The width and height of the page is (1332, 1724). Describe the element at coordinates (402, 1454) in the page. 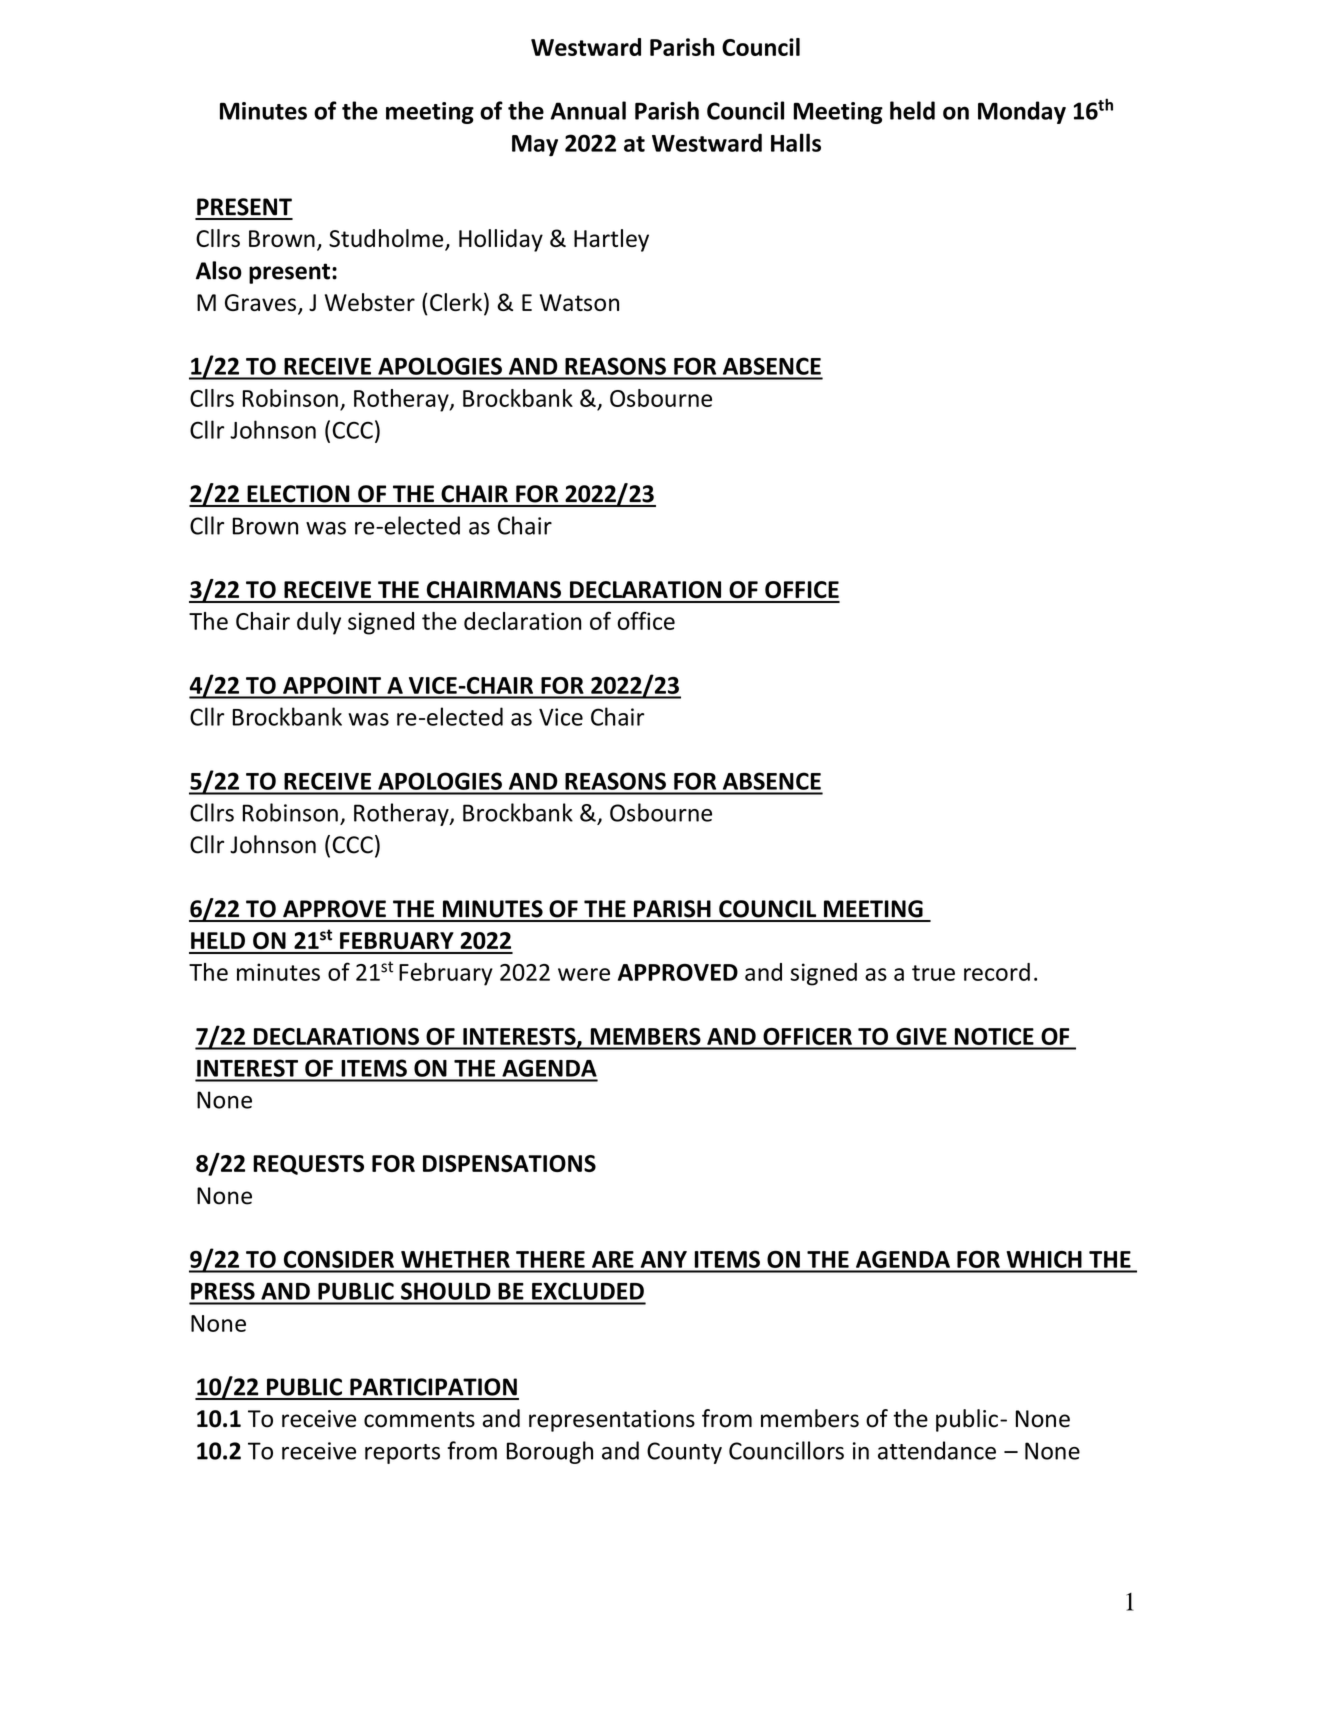

I see `reports` at that location.
